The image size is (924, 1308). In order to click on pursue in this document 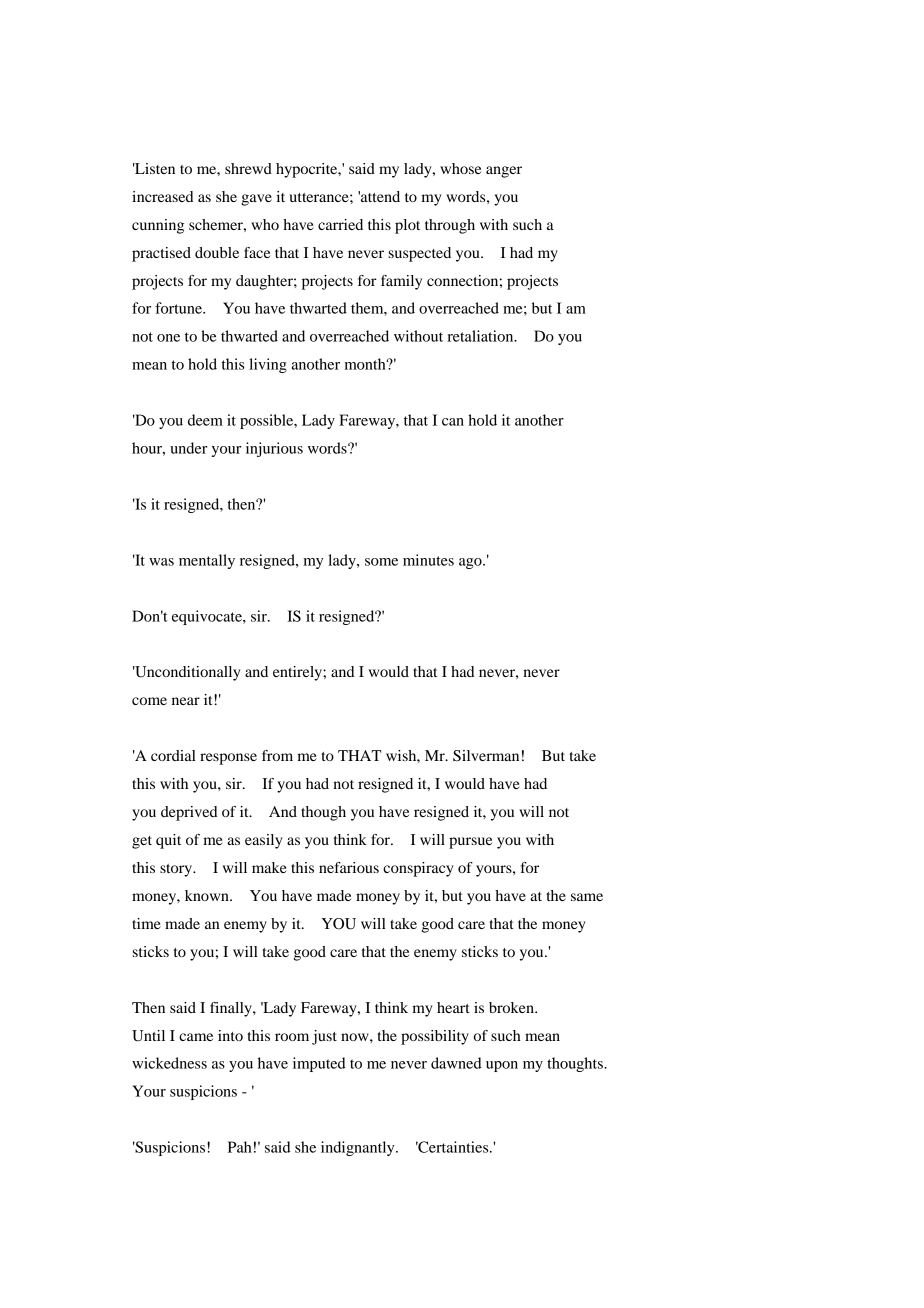, I will do `click(470, 843)`.
